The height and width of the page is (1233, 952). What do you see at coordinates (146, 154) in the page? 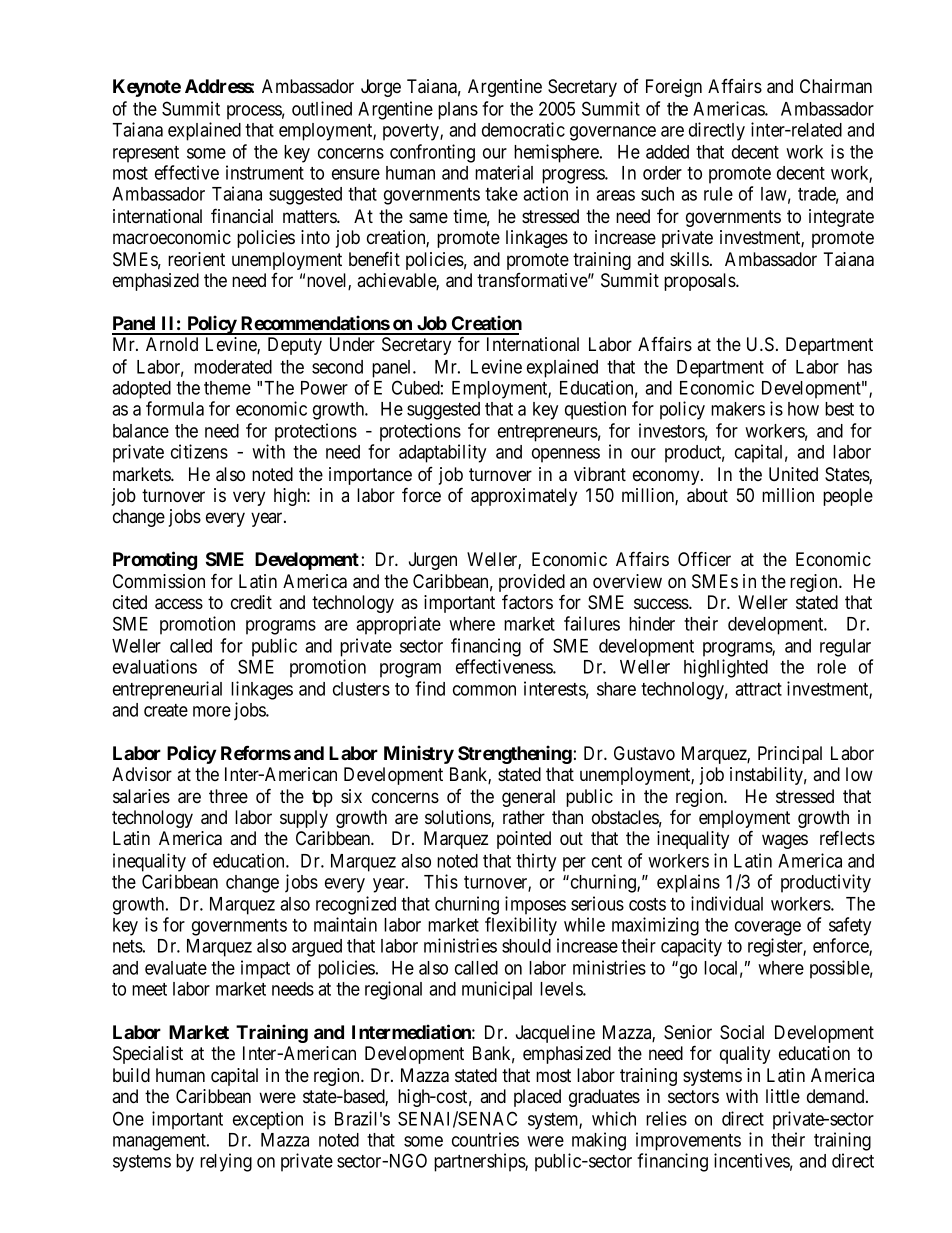
I see `represent` at bounding box center [146, 154].
